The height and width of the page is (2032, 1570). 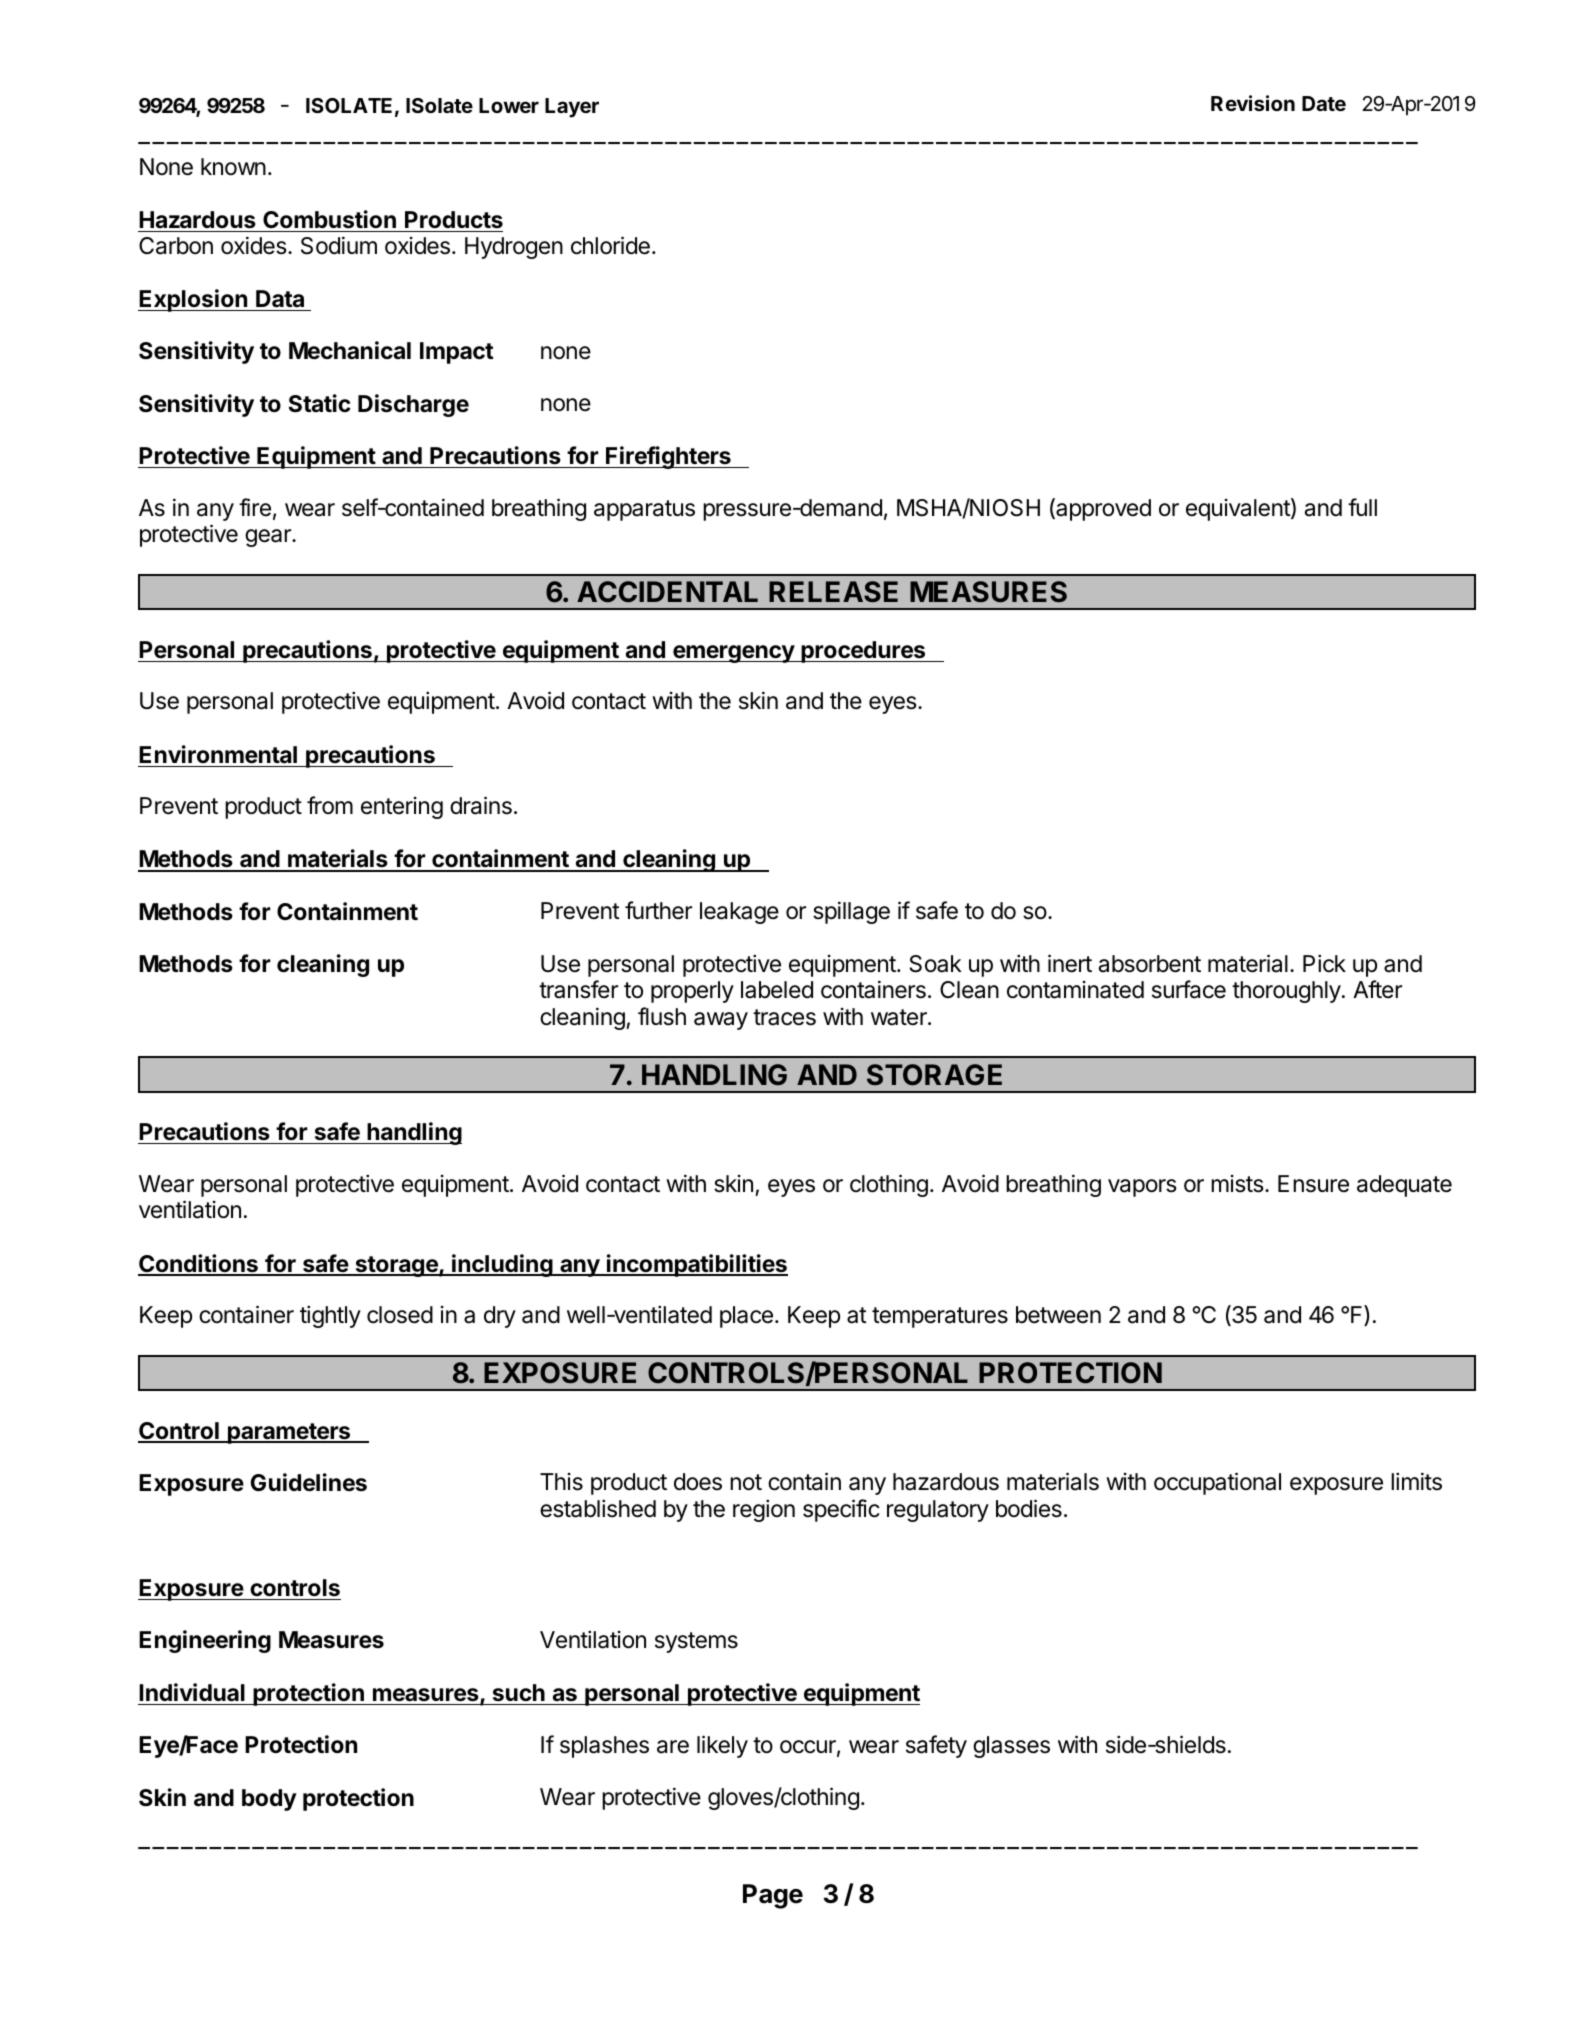 I want to click on equivalent, so click(x=1239, y=509).
